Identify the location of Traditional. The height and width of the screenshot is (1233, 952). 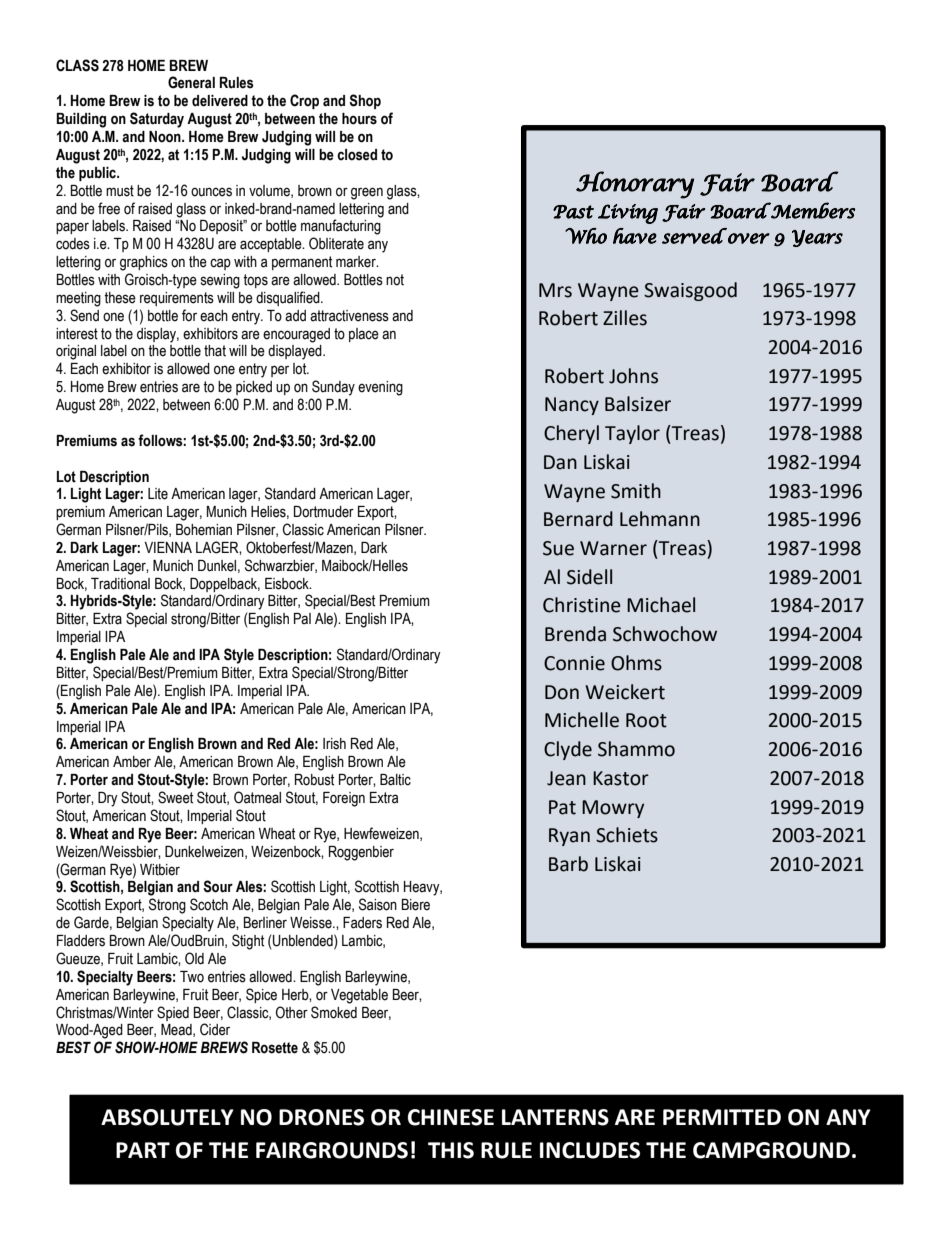
(120, 584).
